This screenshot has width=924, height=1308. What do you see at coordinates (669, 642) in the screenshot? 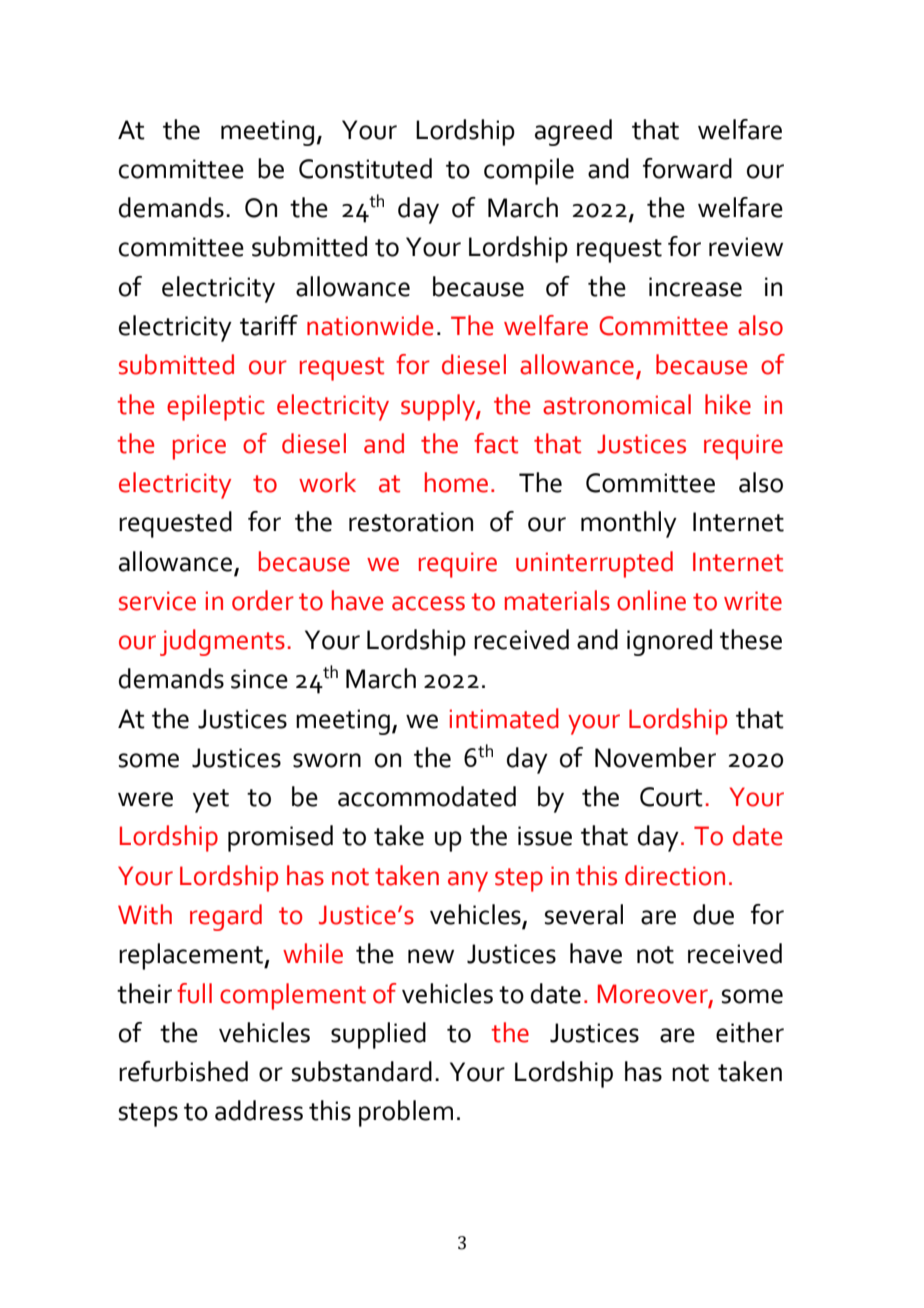
I see `ignored` at bounding box center [669, 642].
